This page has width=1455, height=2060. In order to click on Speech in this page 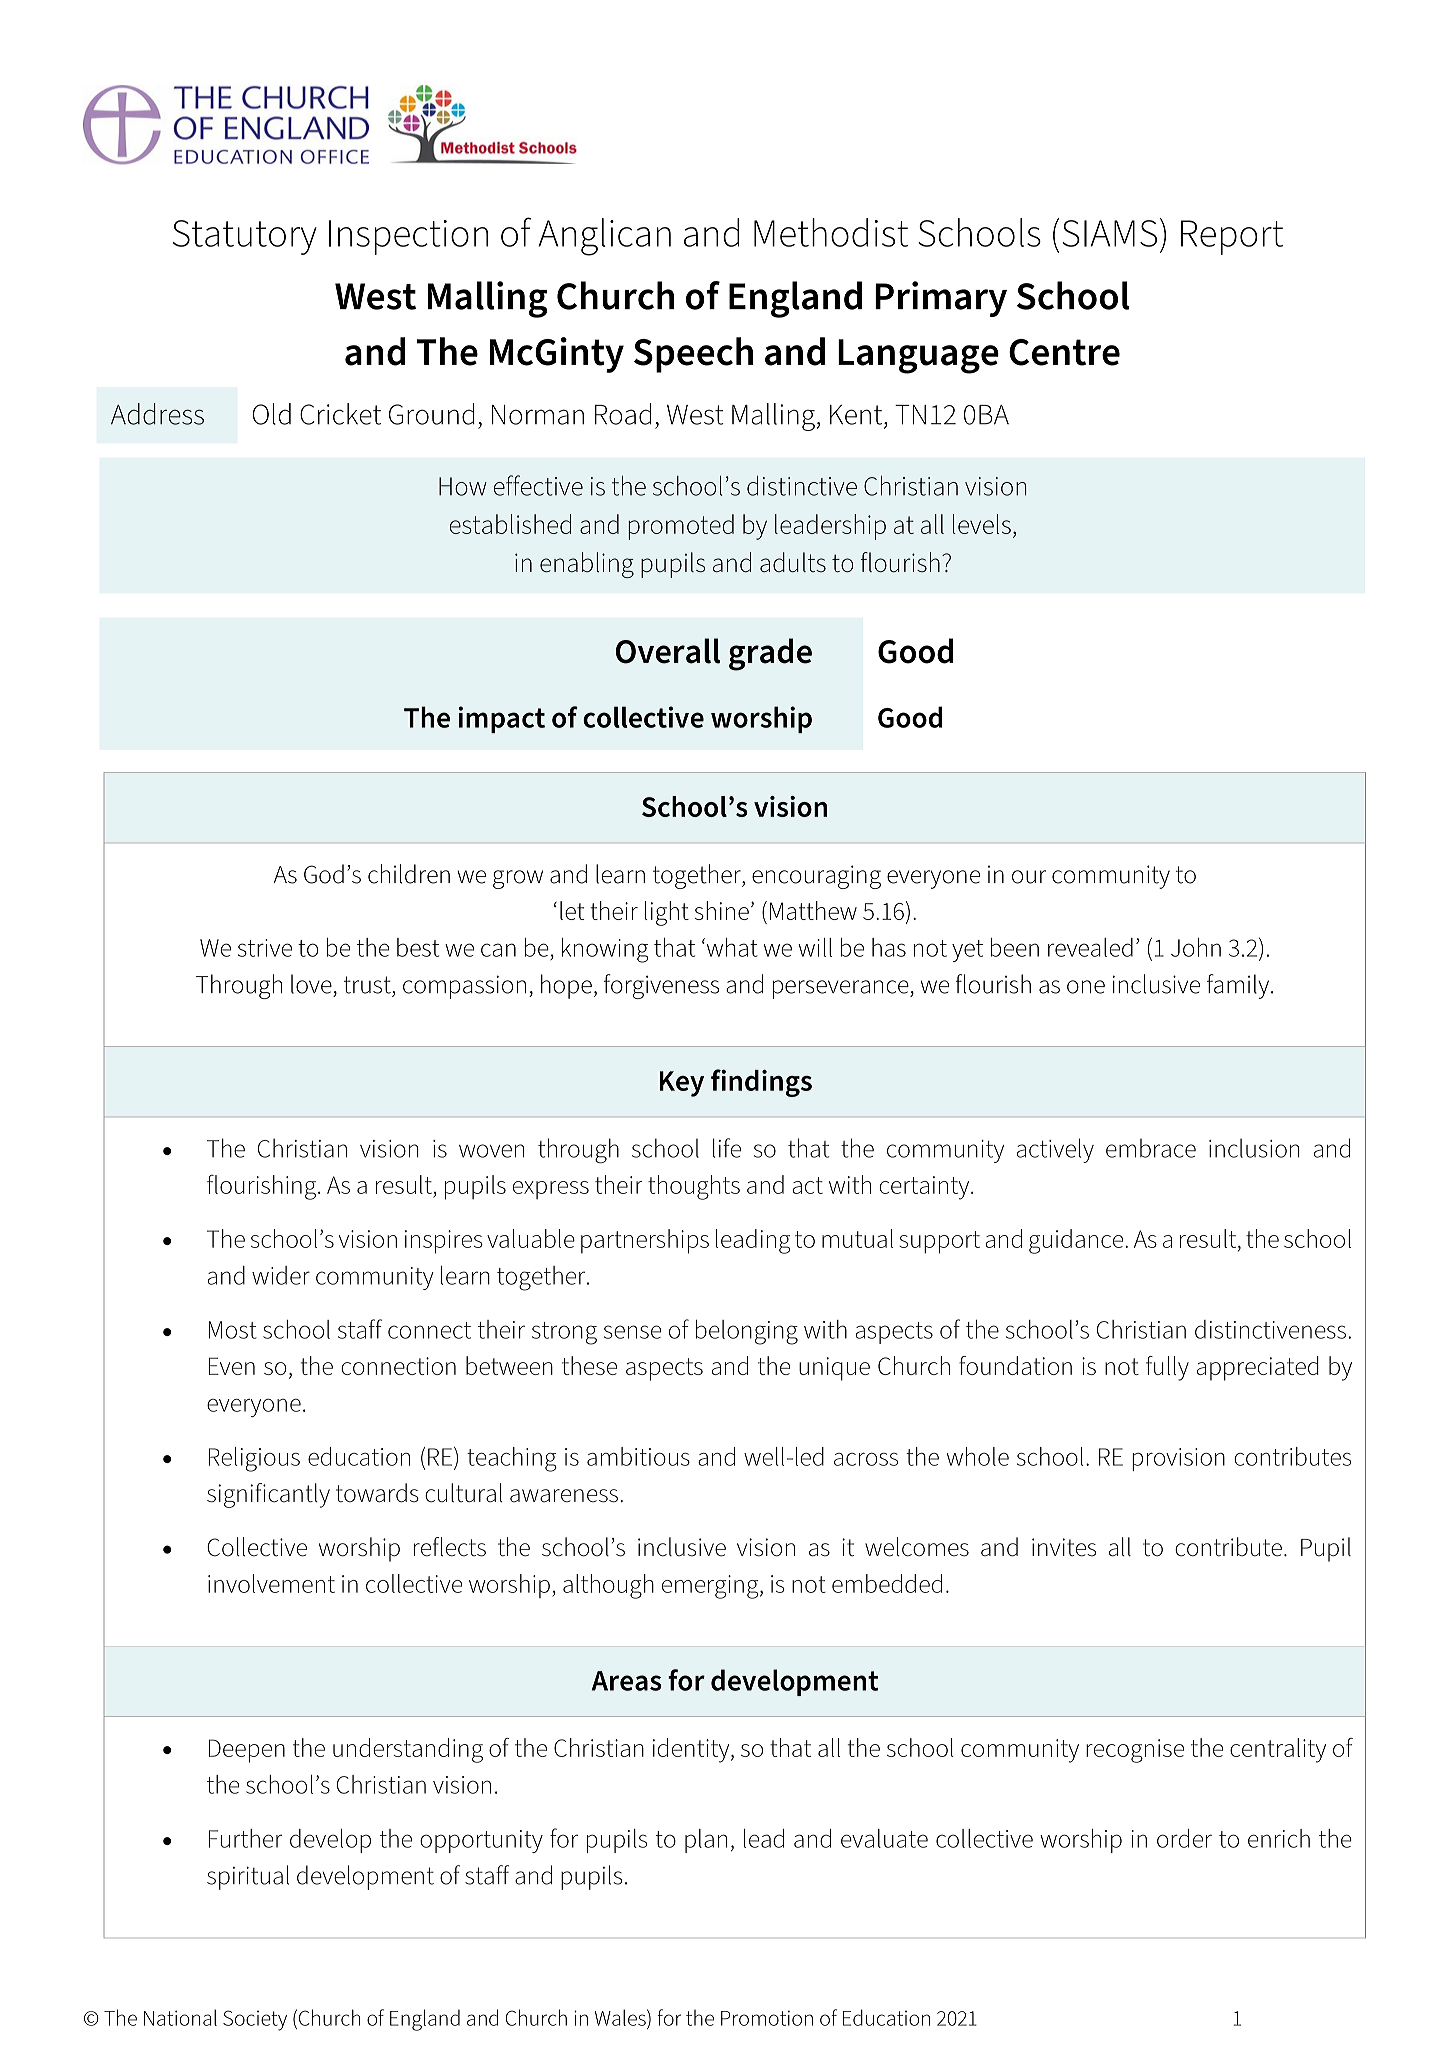, I will do `click(693, 355)`.
